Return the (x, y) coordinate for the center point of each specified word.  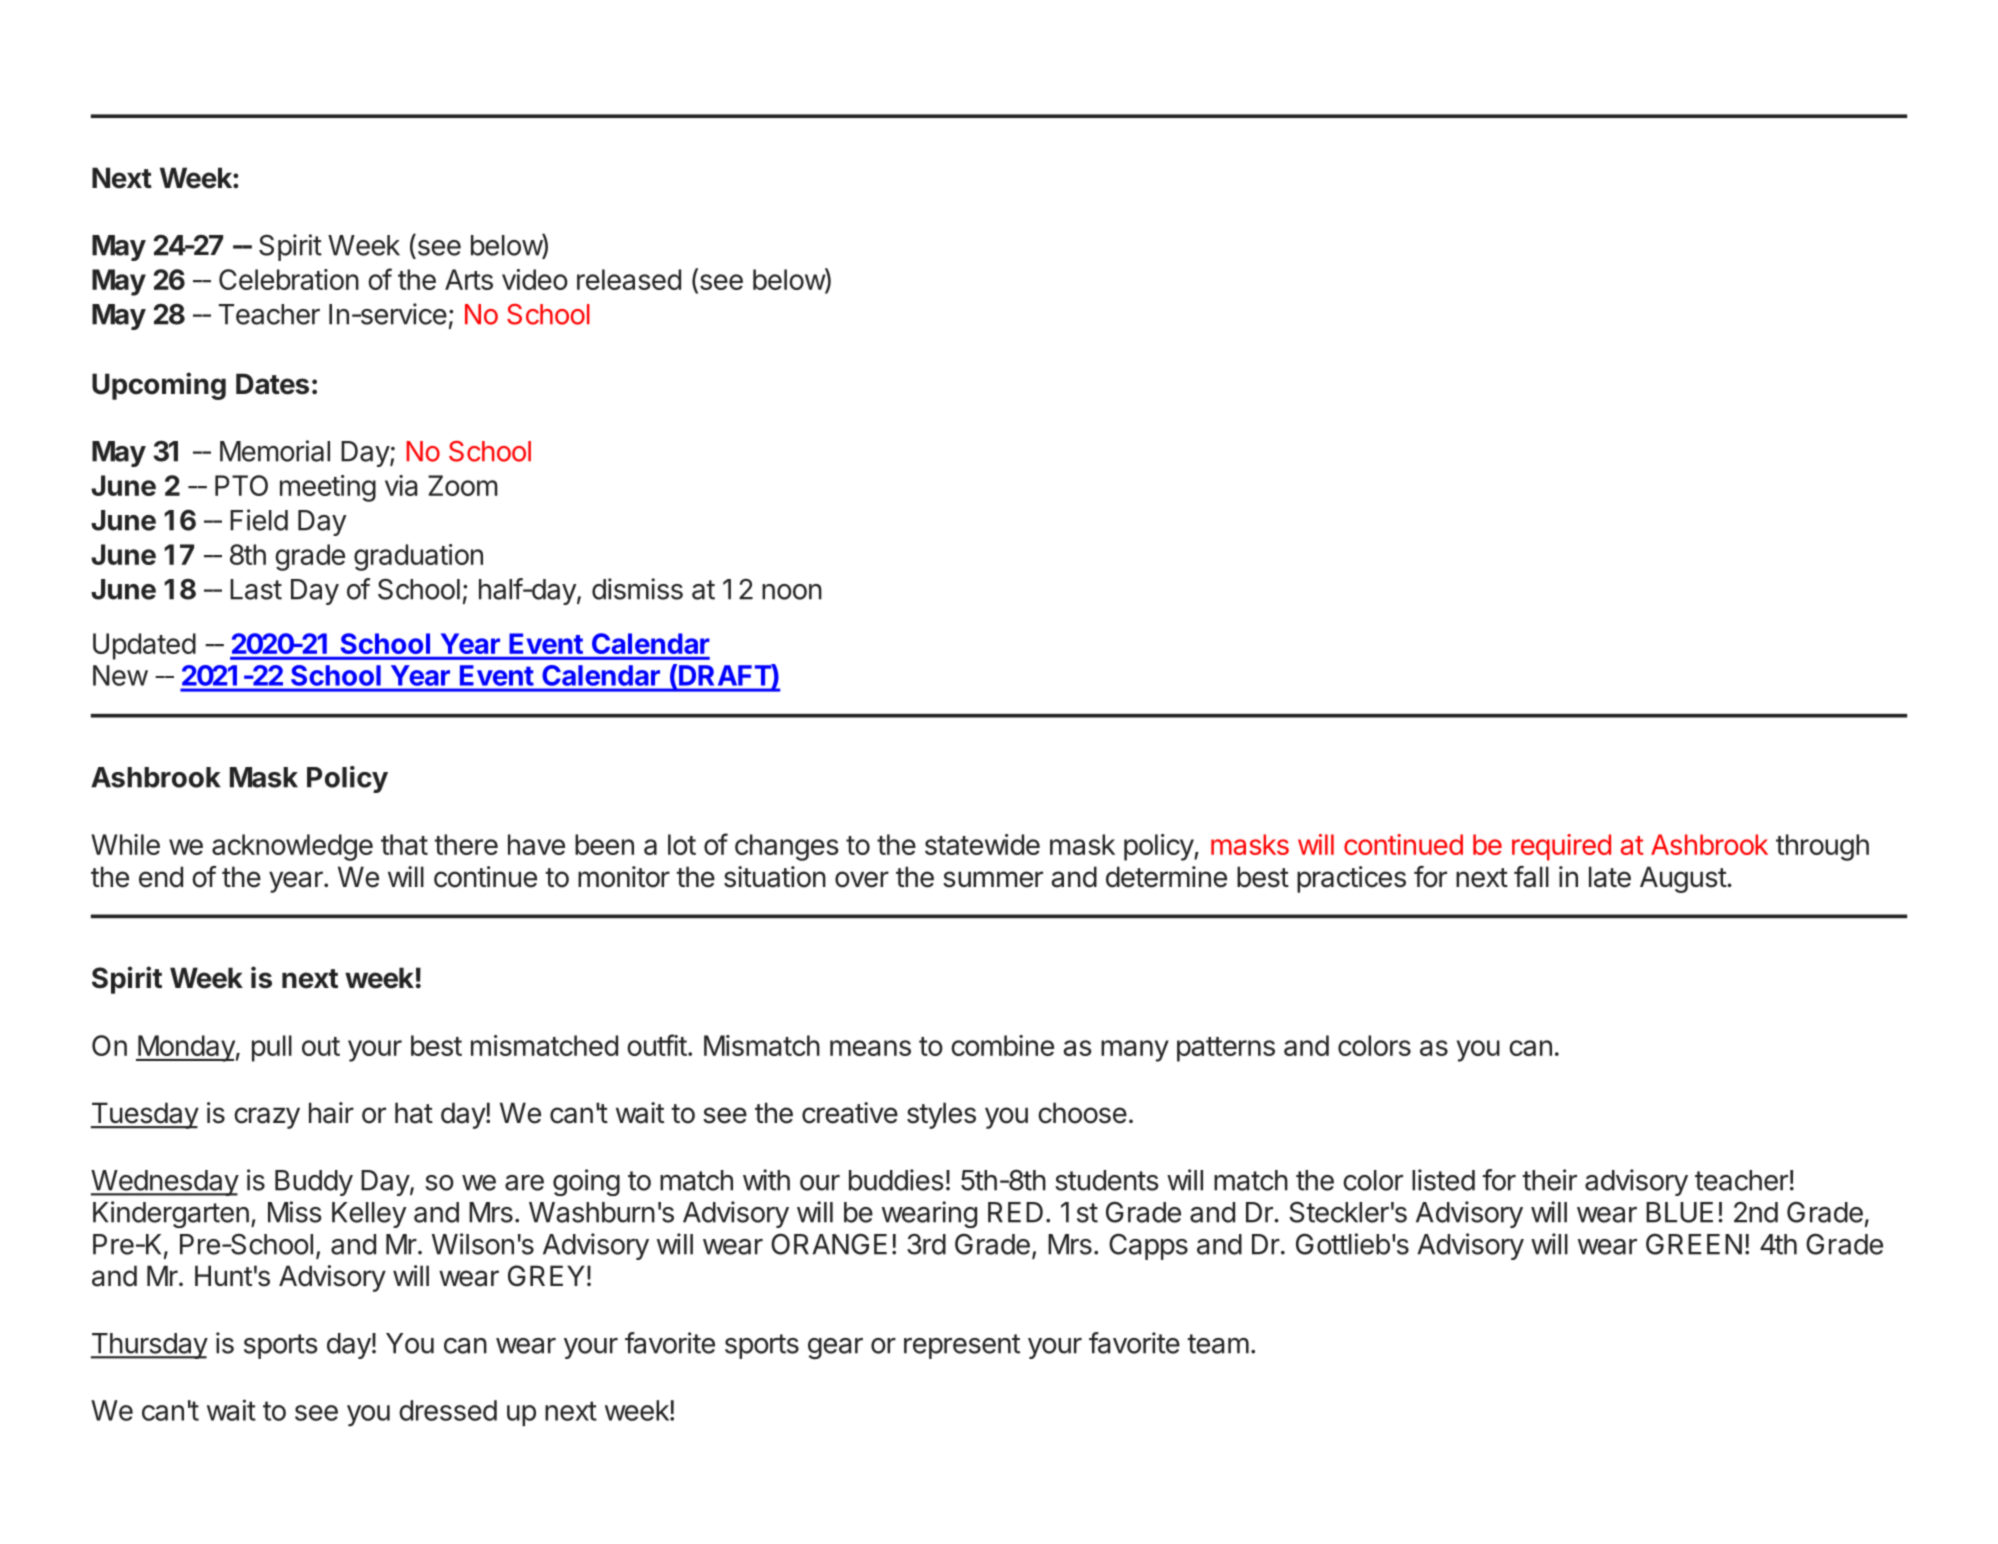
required (1561, 847)
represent (962, 1346)
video (535, 279)
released (629, 279)
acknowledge (292, 847)
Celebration (289, 279)
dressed (448, 1410)
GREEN (1694, 1244)
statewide (982, 844)
